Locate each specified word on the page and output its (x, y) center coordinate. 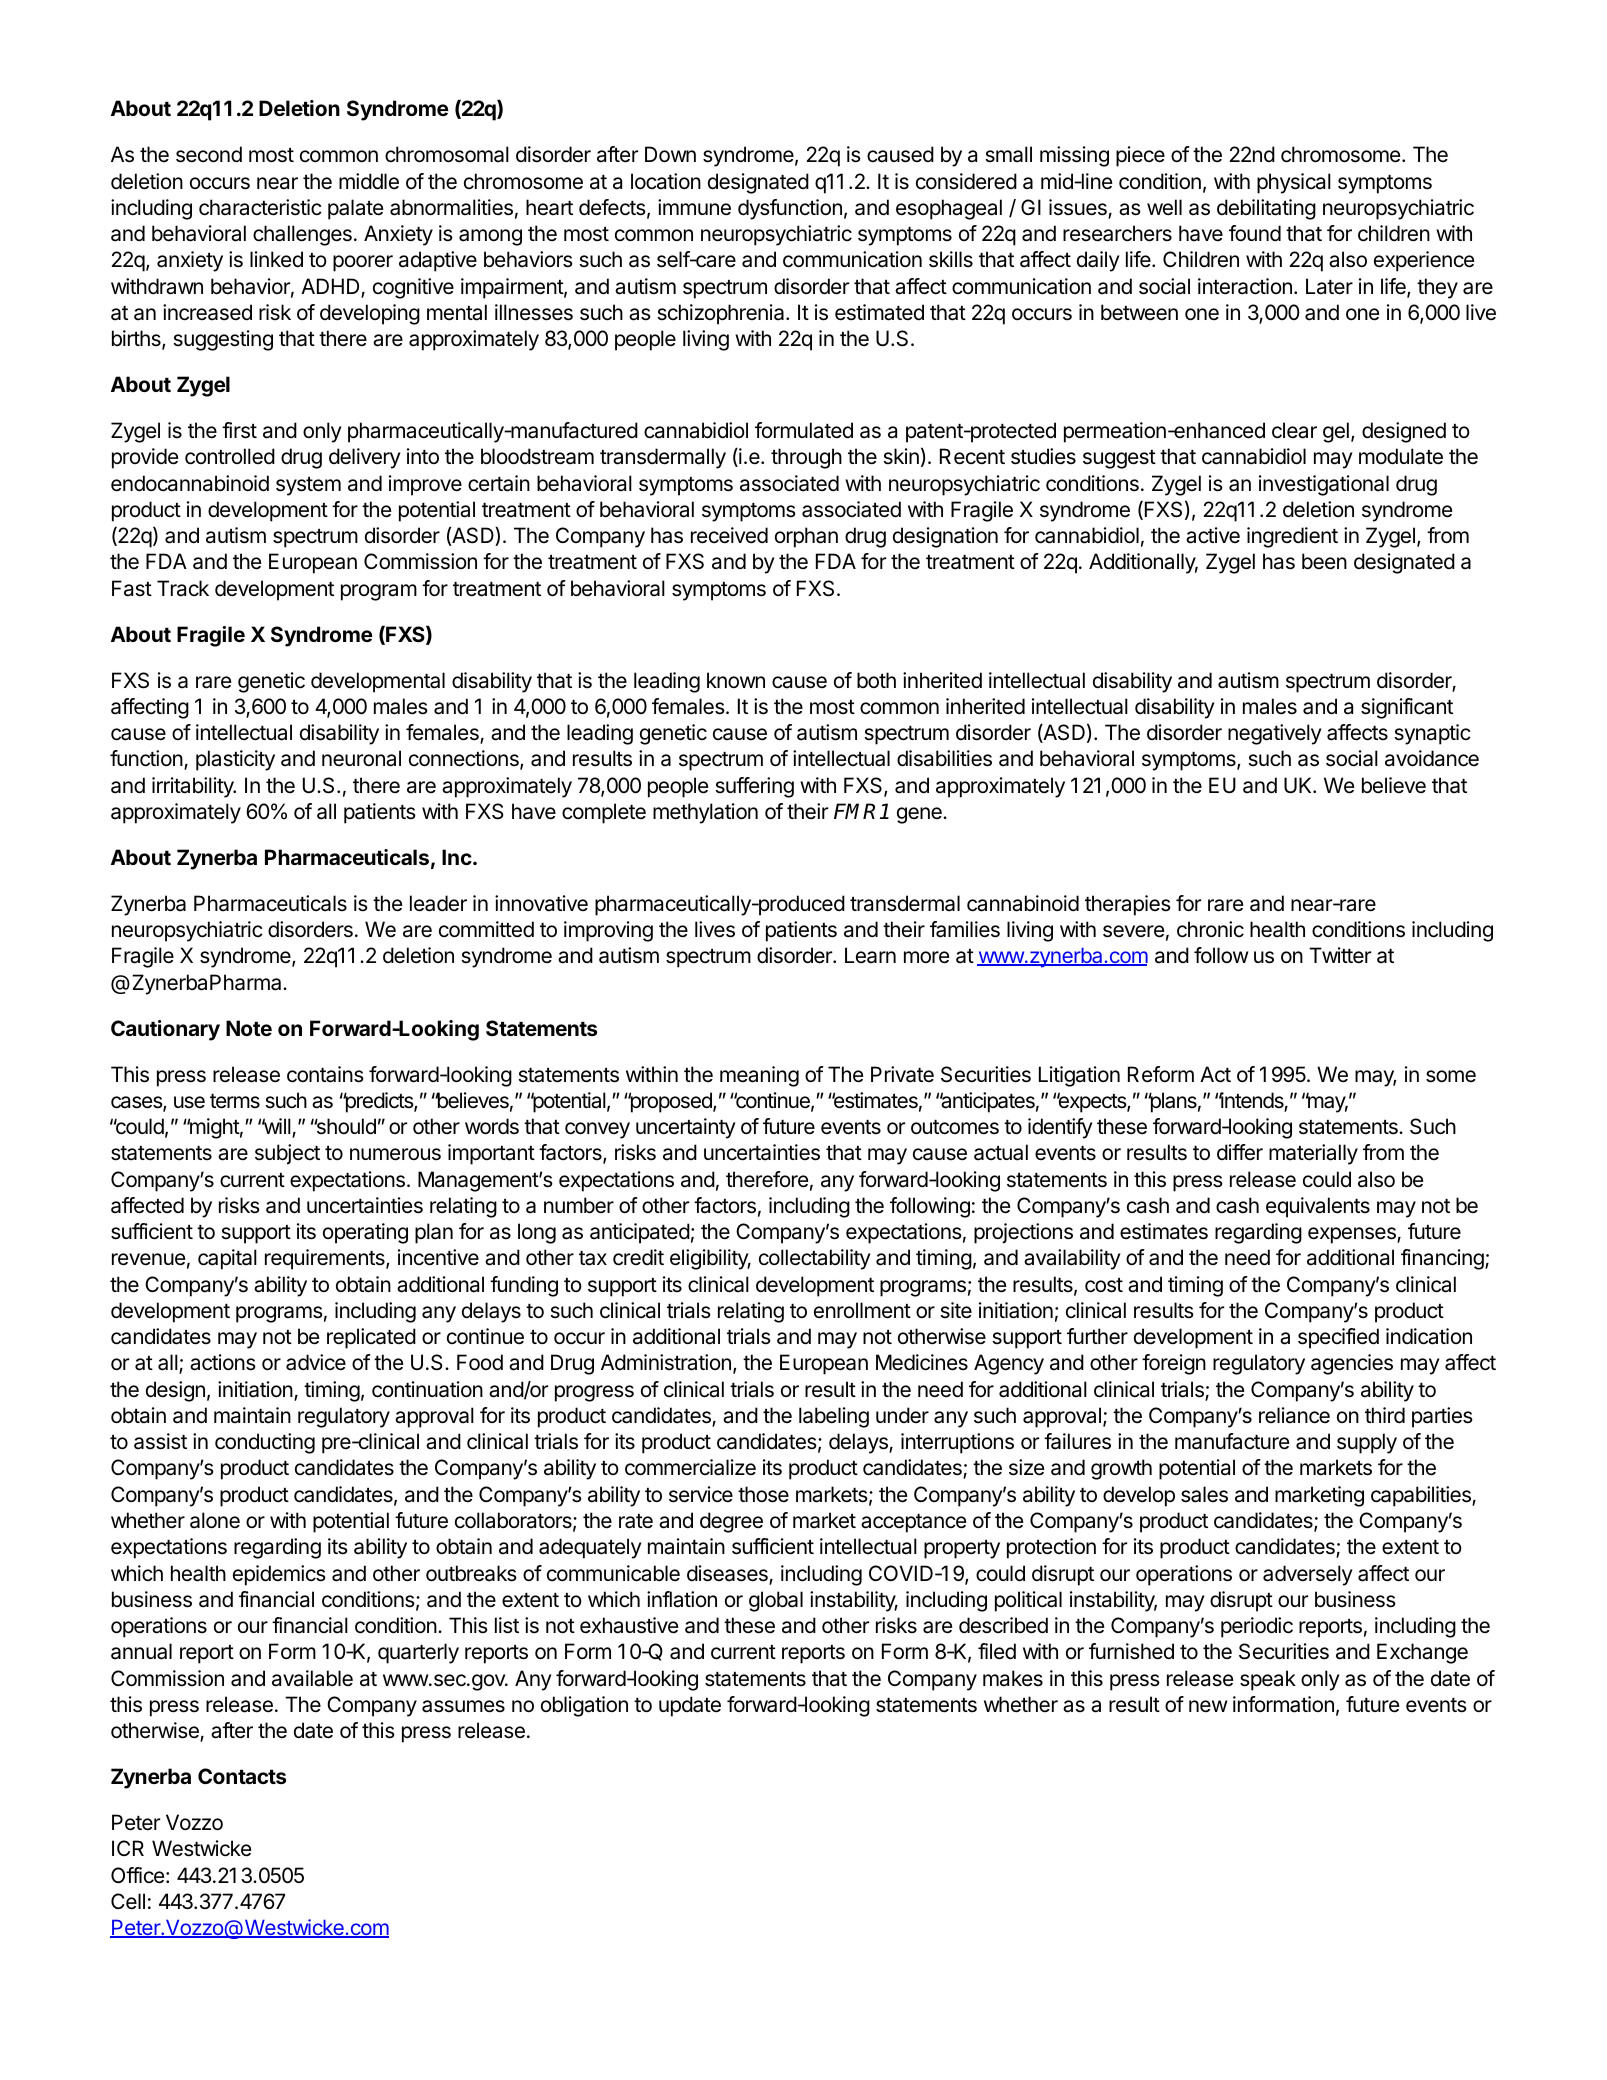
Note (249, 1028)
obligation (584, 1706)
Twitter (1340, 955)
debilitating (1266, 209)
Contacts (242, 1776)
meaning (759, 1076)
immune (694, 207)
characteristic (260, 207)
